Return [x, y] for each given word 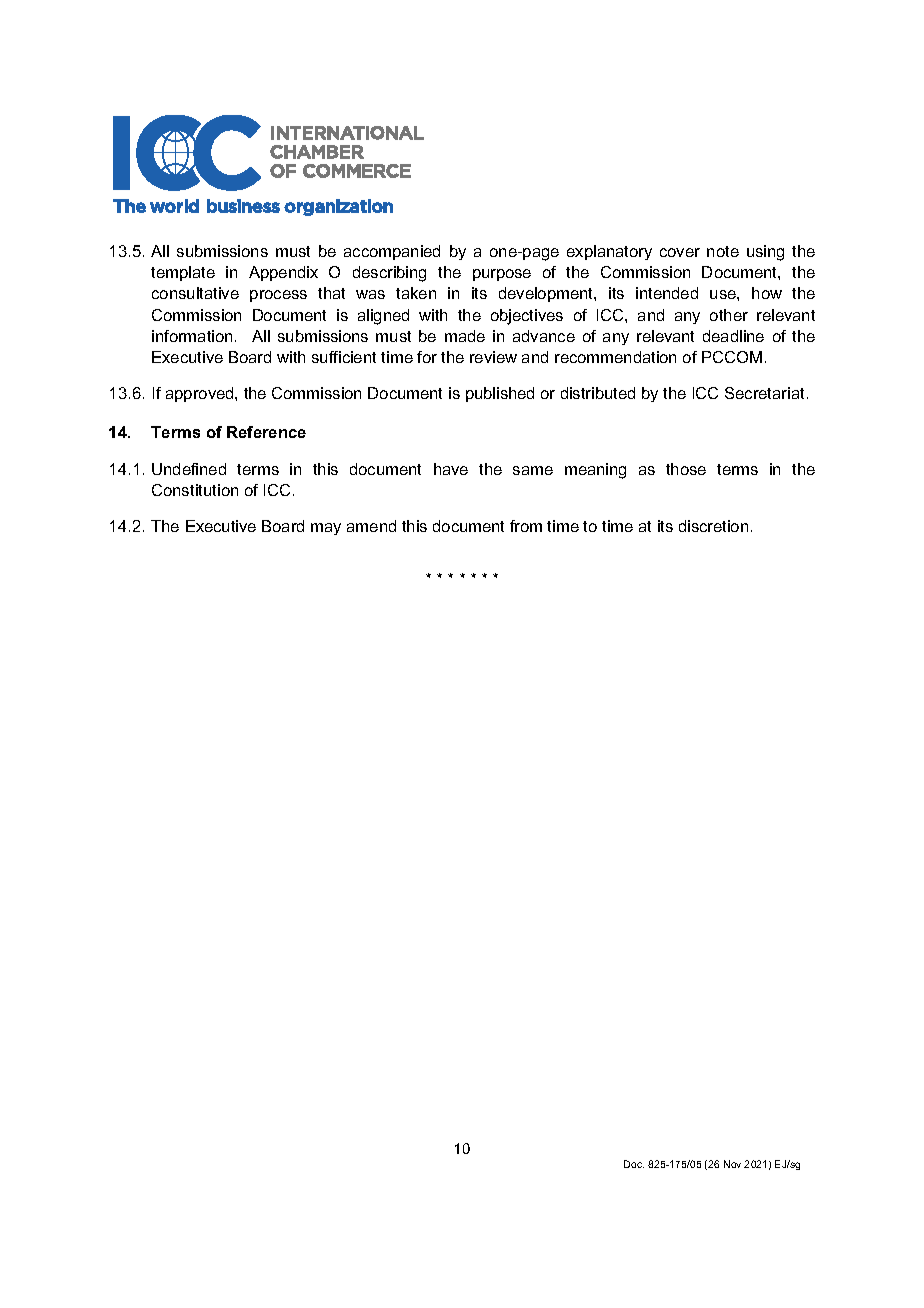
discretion [713, 526]
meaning [595, 471]
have [451, 469]
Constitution [195, 490]
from [526, 526]
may [326, 529]
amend [371, 526]
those [686, 469]
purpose [502, 275]
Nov [732, 1164]
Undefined [189, 469]
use [724, 294]
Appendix [283, 273]
